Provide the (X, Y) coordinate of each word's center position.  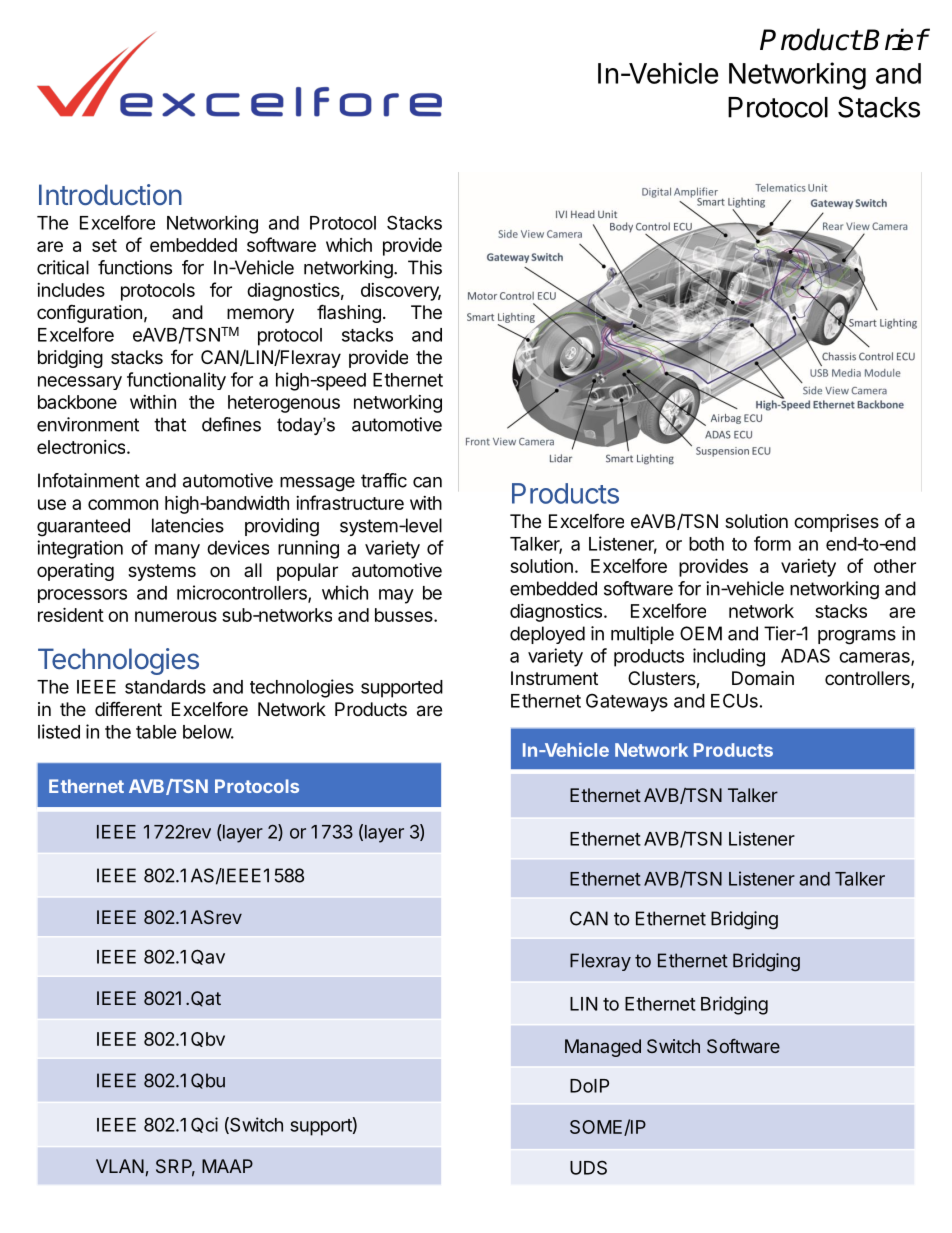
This (425, 267)
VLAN (120, 1166)
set (104, 245)
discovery (401, 292)
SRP (175, 1167)
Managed (603, 1048)
